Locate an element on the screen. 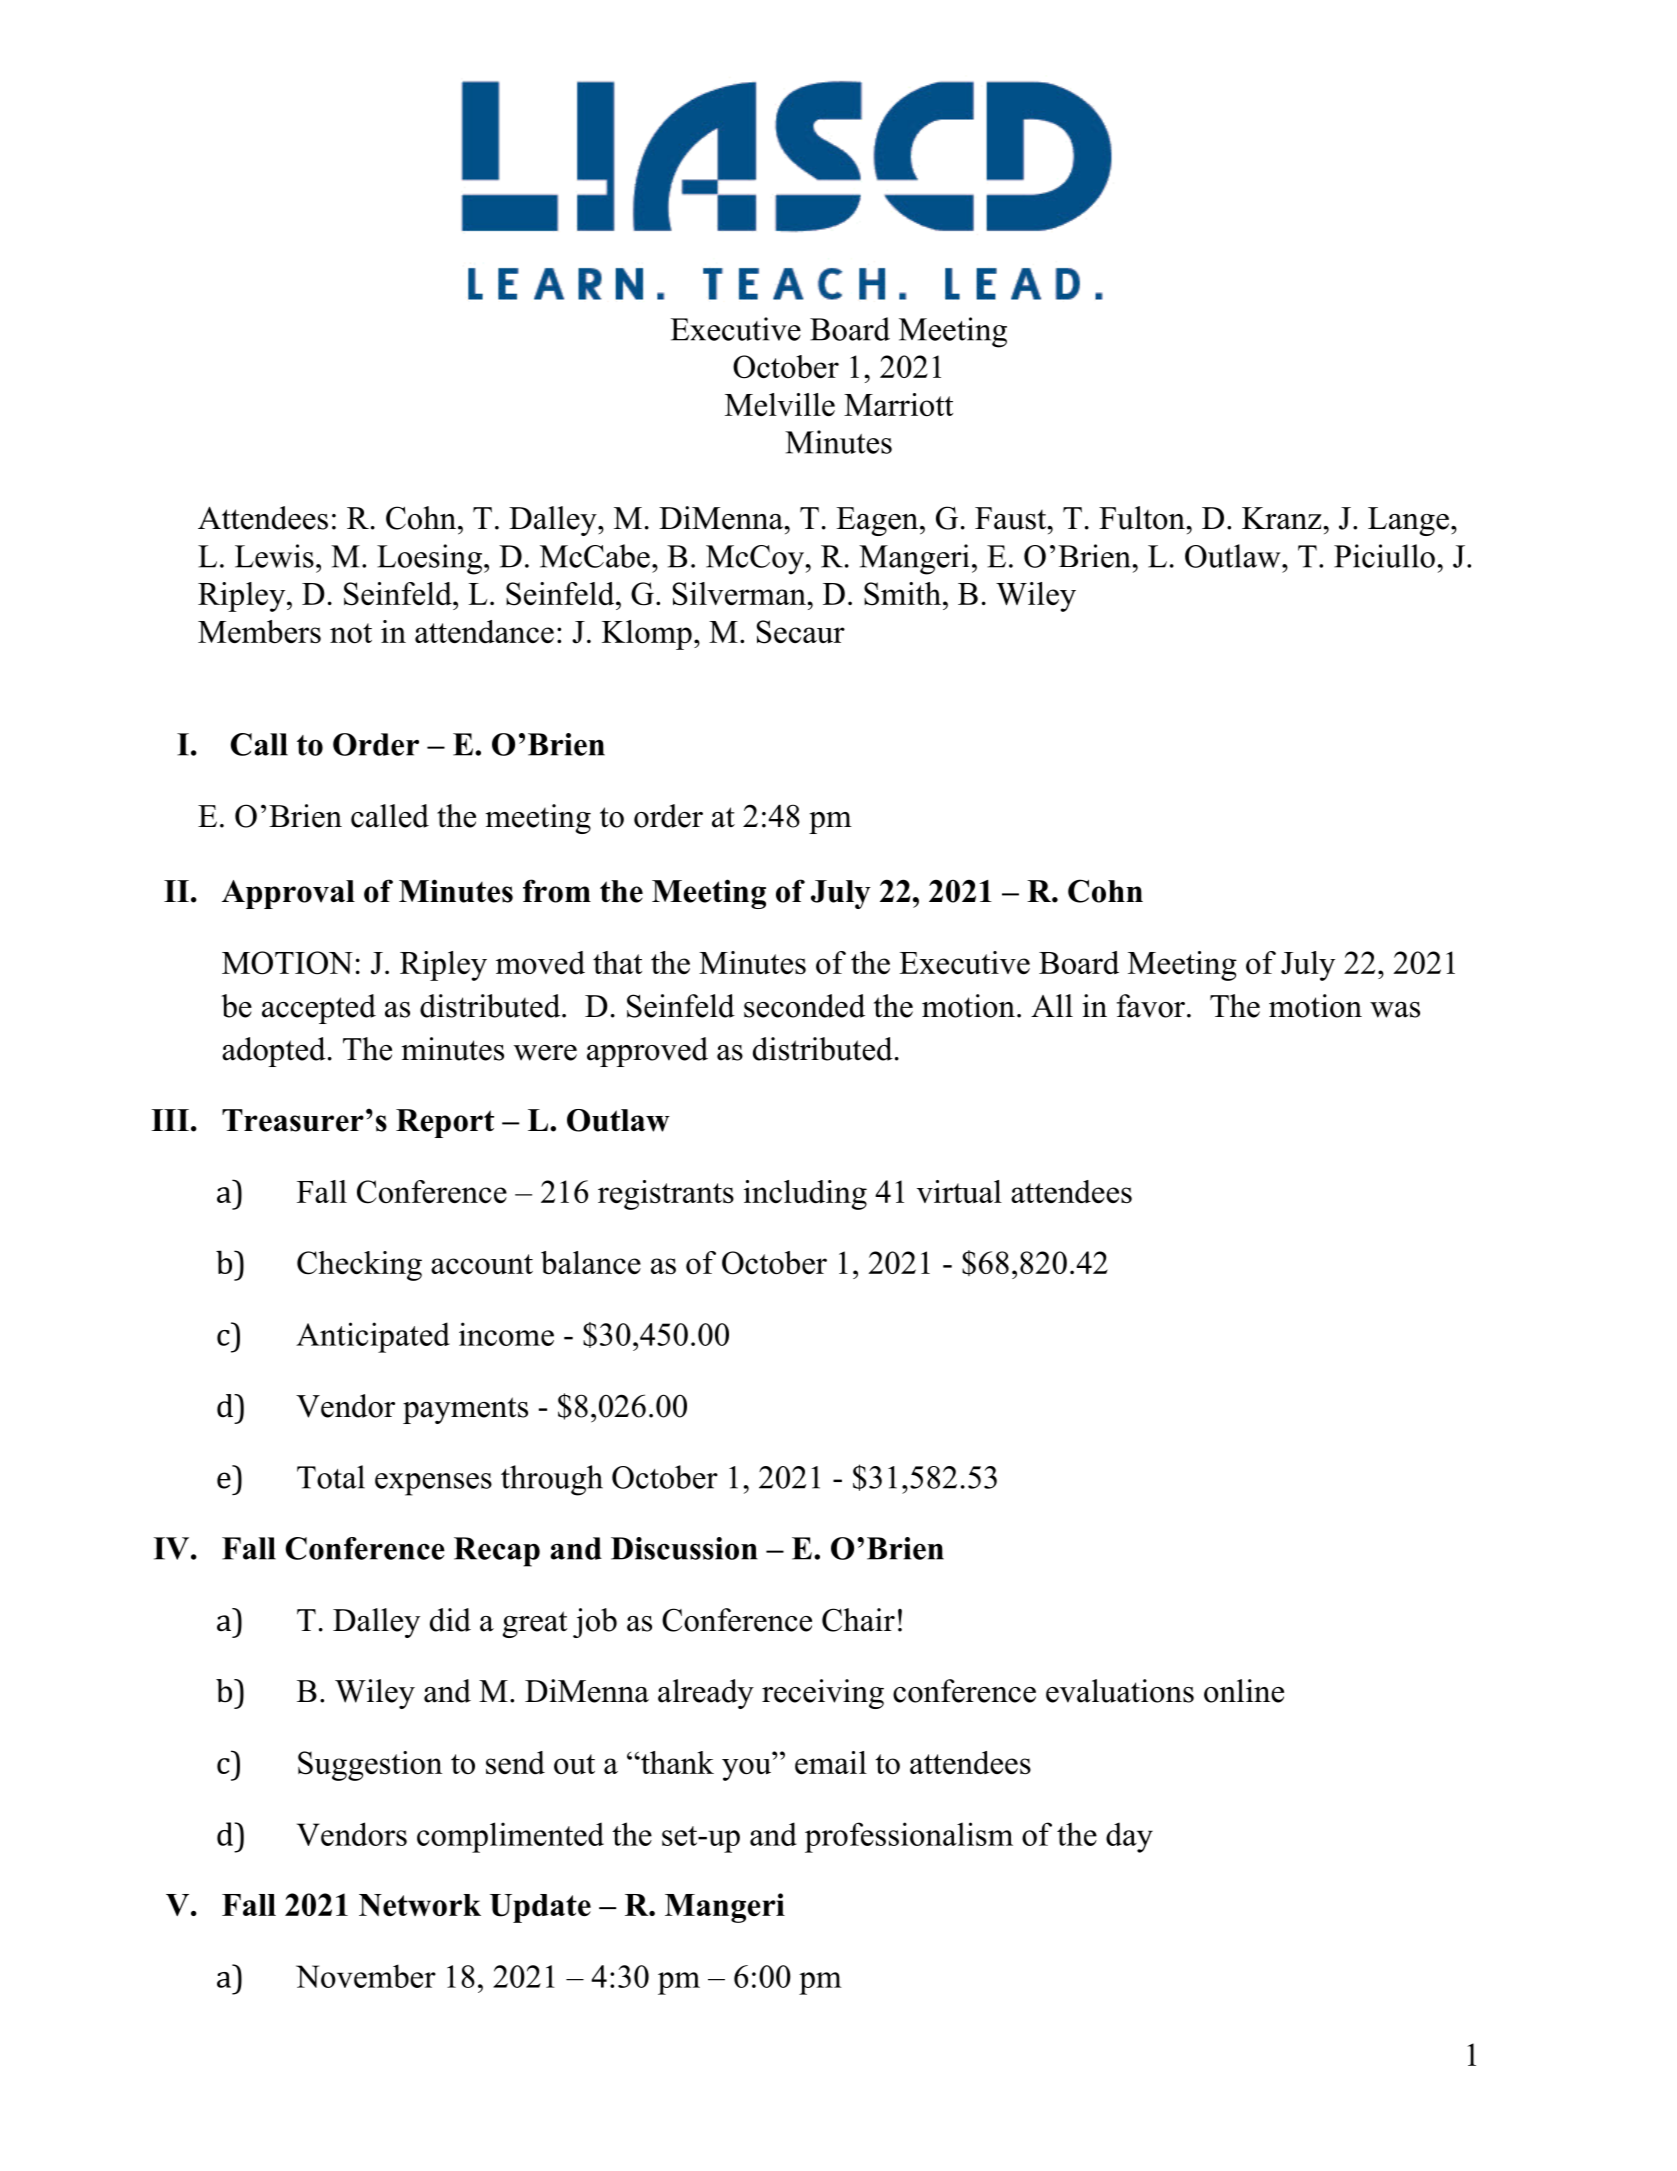  November is located at coordinates (366, 1976).
